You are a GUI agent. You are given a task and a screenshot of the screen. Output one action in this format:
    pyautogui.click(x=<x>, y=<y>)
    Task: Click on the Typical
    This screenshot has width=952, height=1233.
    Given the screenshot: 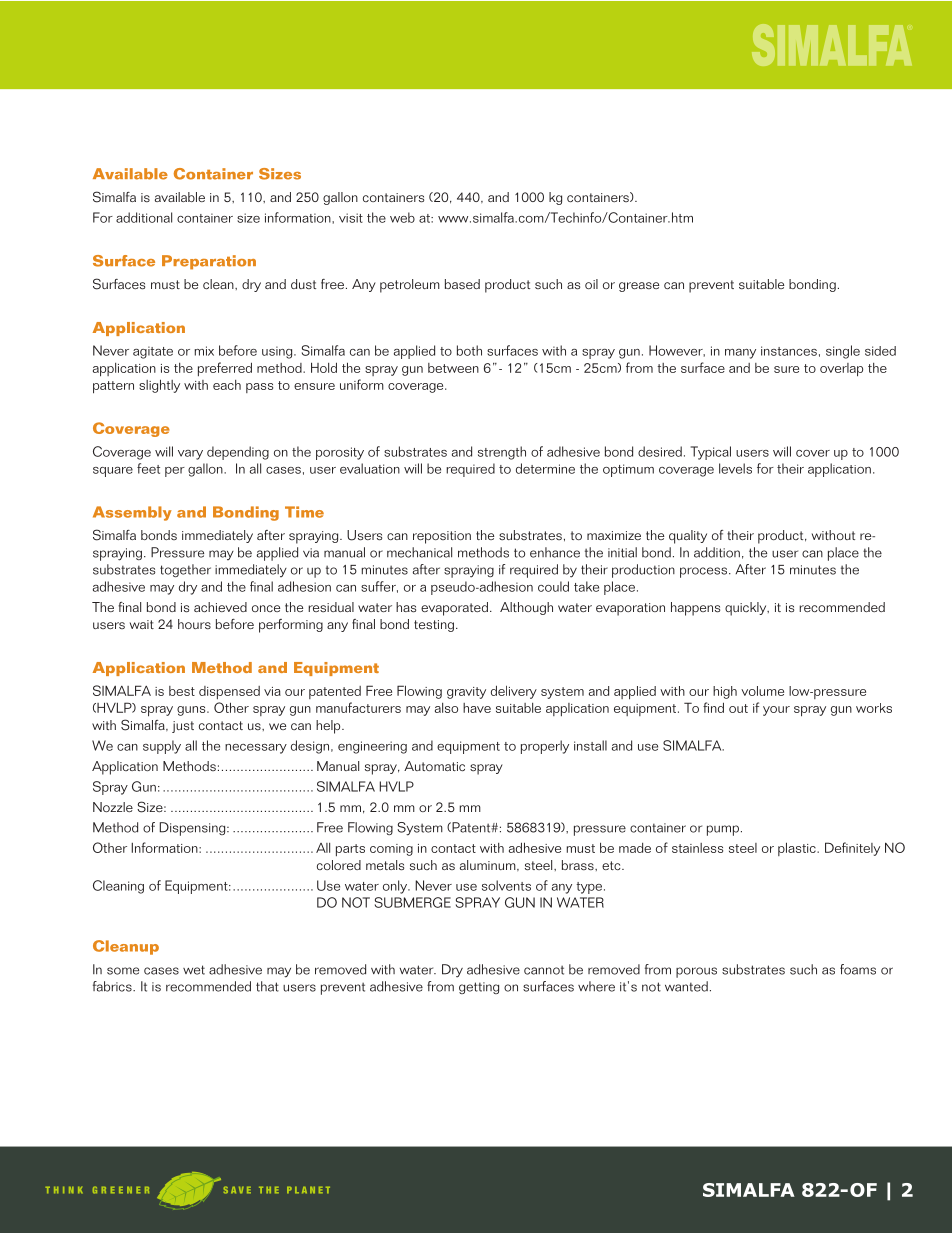 What is the action you would take?
    pyautogui.click(x=711, y=453)
